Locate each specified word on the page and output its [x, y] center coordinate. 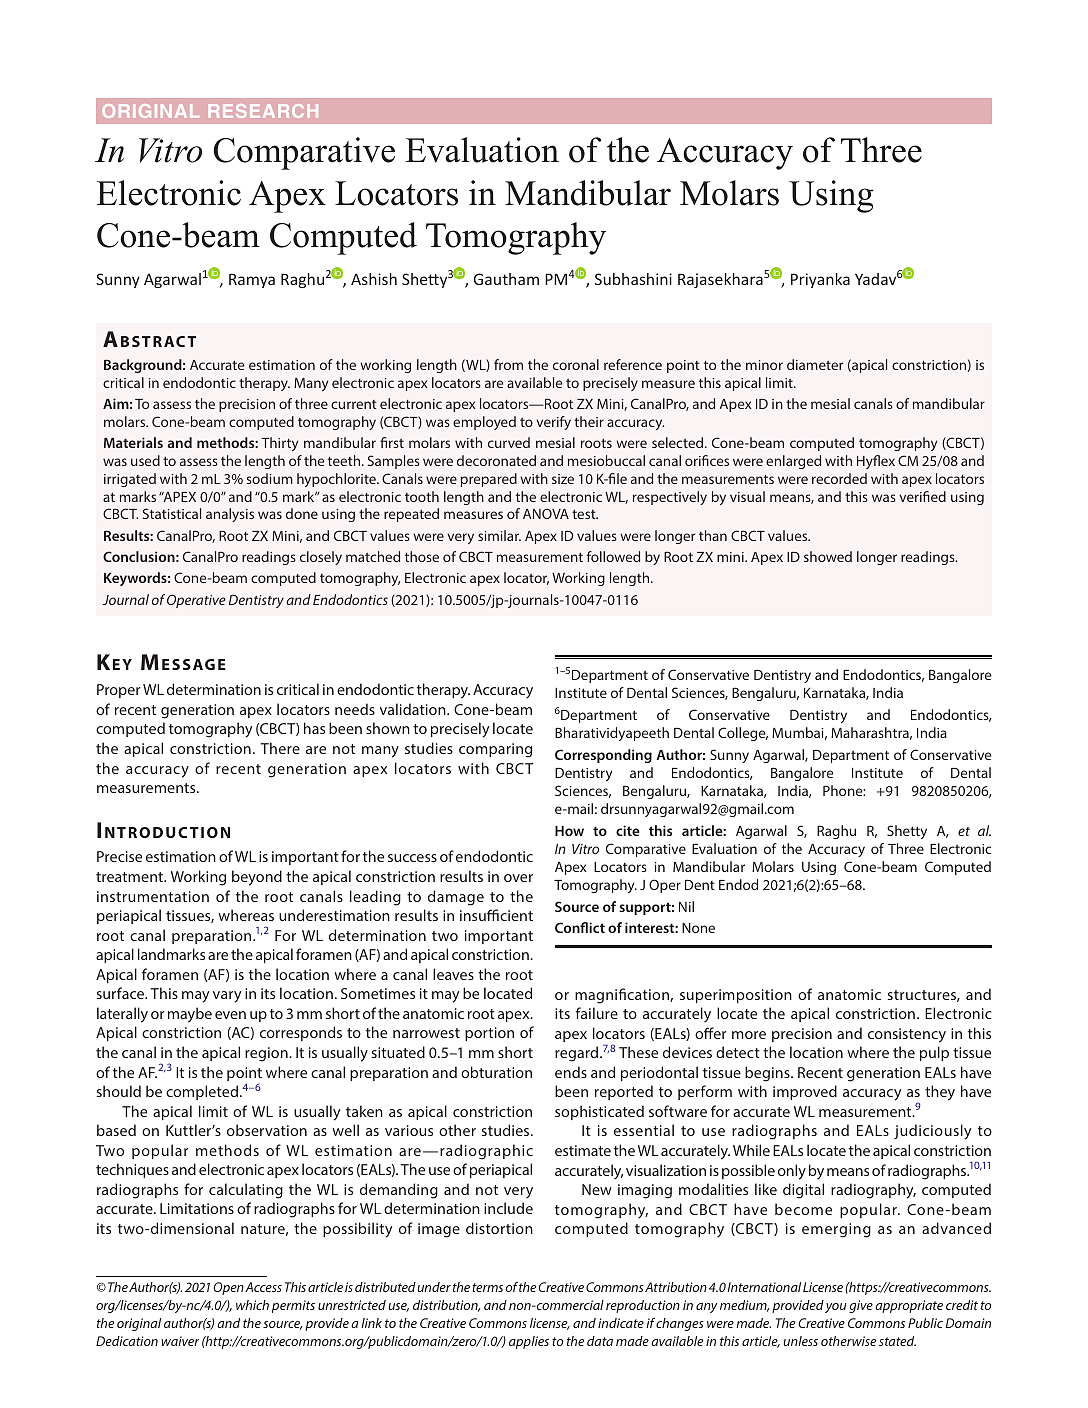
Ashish [374, 279]
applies [529, 1342]
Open [228, 1288]
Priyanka [820, 280]
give [861, 1306]
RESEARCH [263, 111]
